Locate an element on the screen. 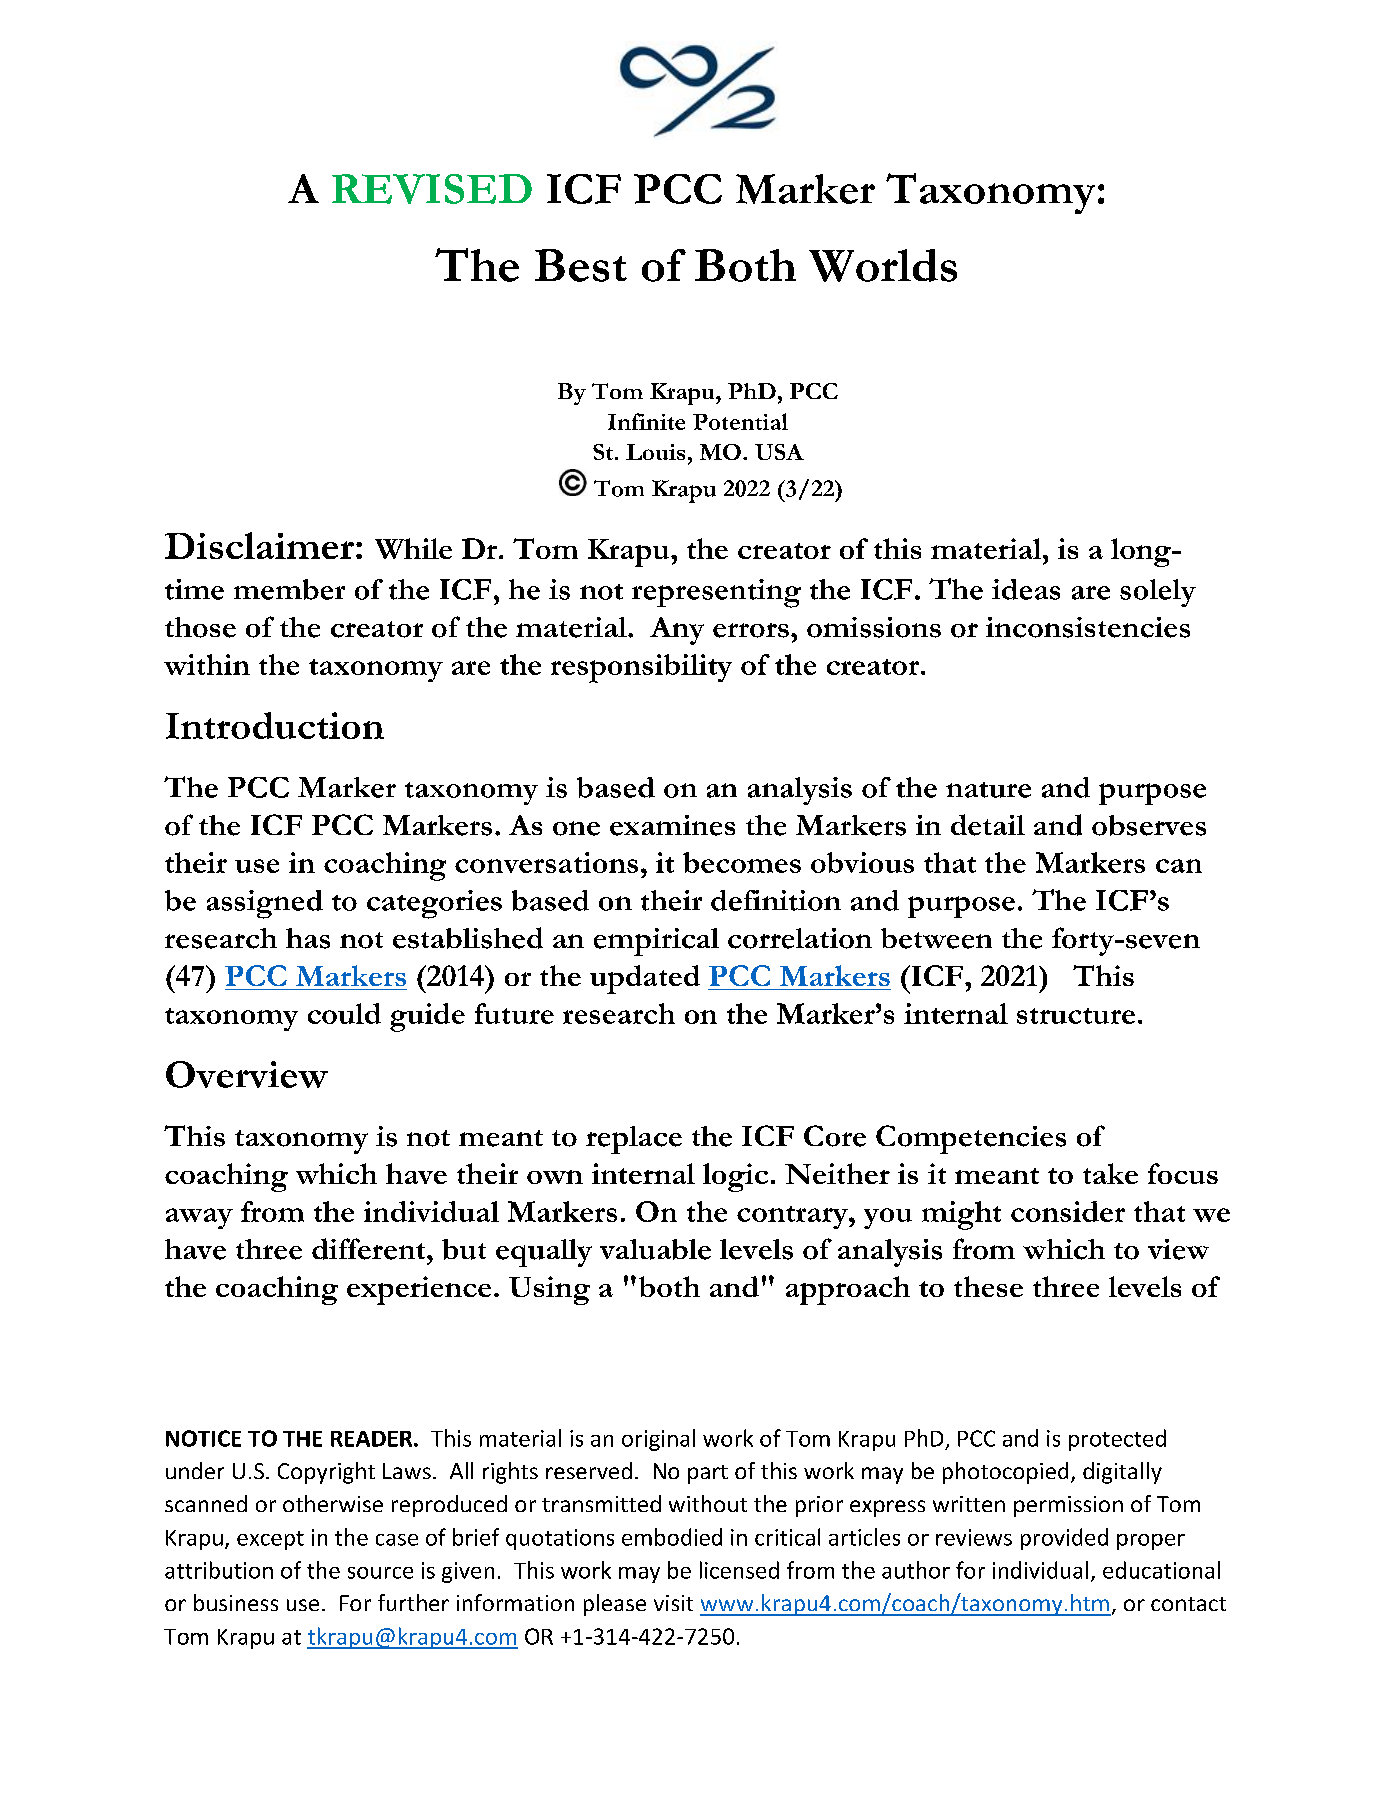 Image resolution: width=1395 pixels, height=1805 pixels. Worlds is located at coordinates (883, 265).
